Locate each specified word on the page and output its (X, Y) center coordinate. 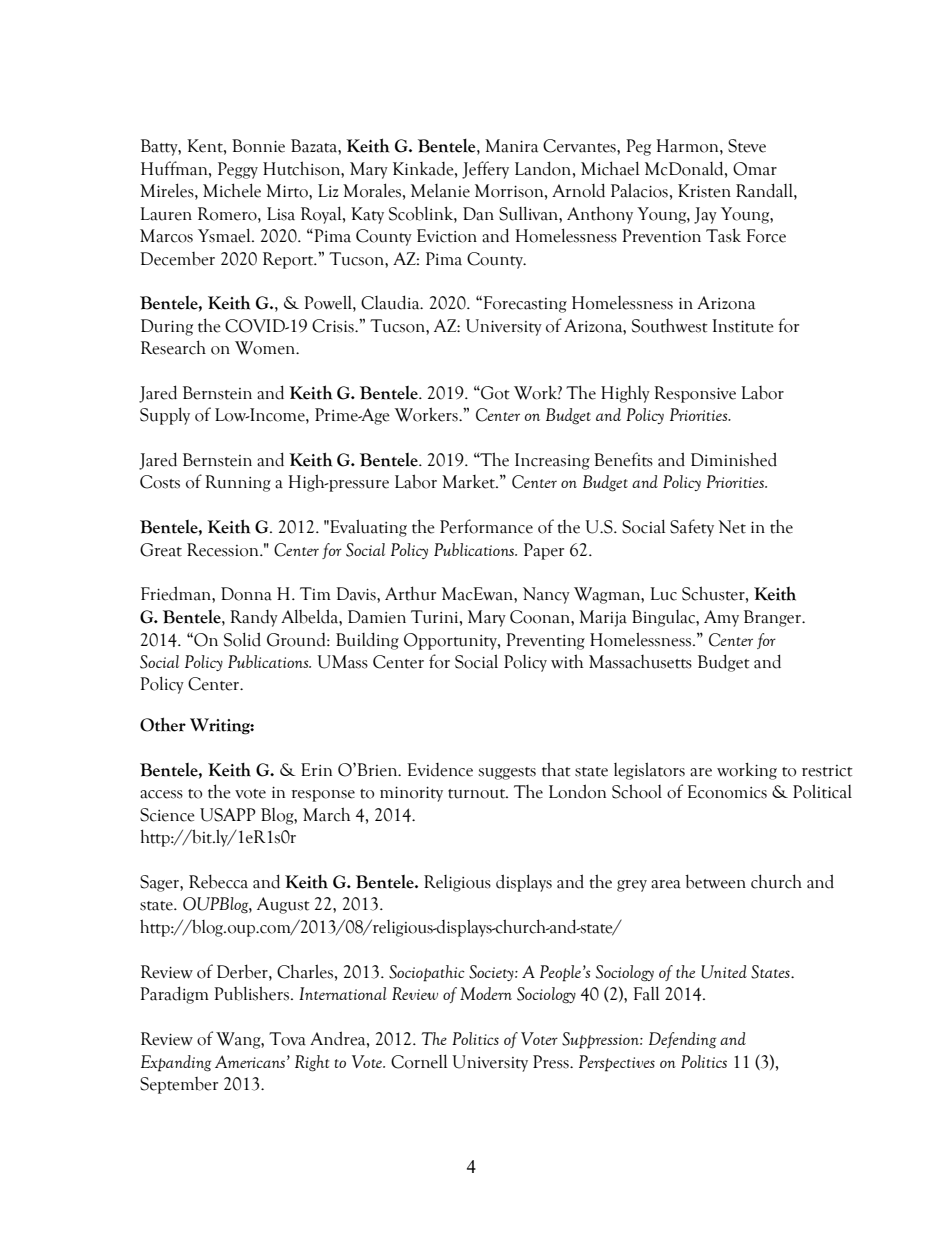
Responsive (695, 394)
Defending (682, 1040)
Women (266, 348)
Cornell (419, 1061)
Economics (727, 792)
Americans (250, 1061)
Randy (254, 618)
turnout (478, 794)
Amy (721, 618)
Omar (755, 169)
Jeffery (485, 170)
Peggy (238, 170)
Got (494, 393)
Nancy (546, 595)
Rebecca (218, 881)
